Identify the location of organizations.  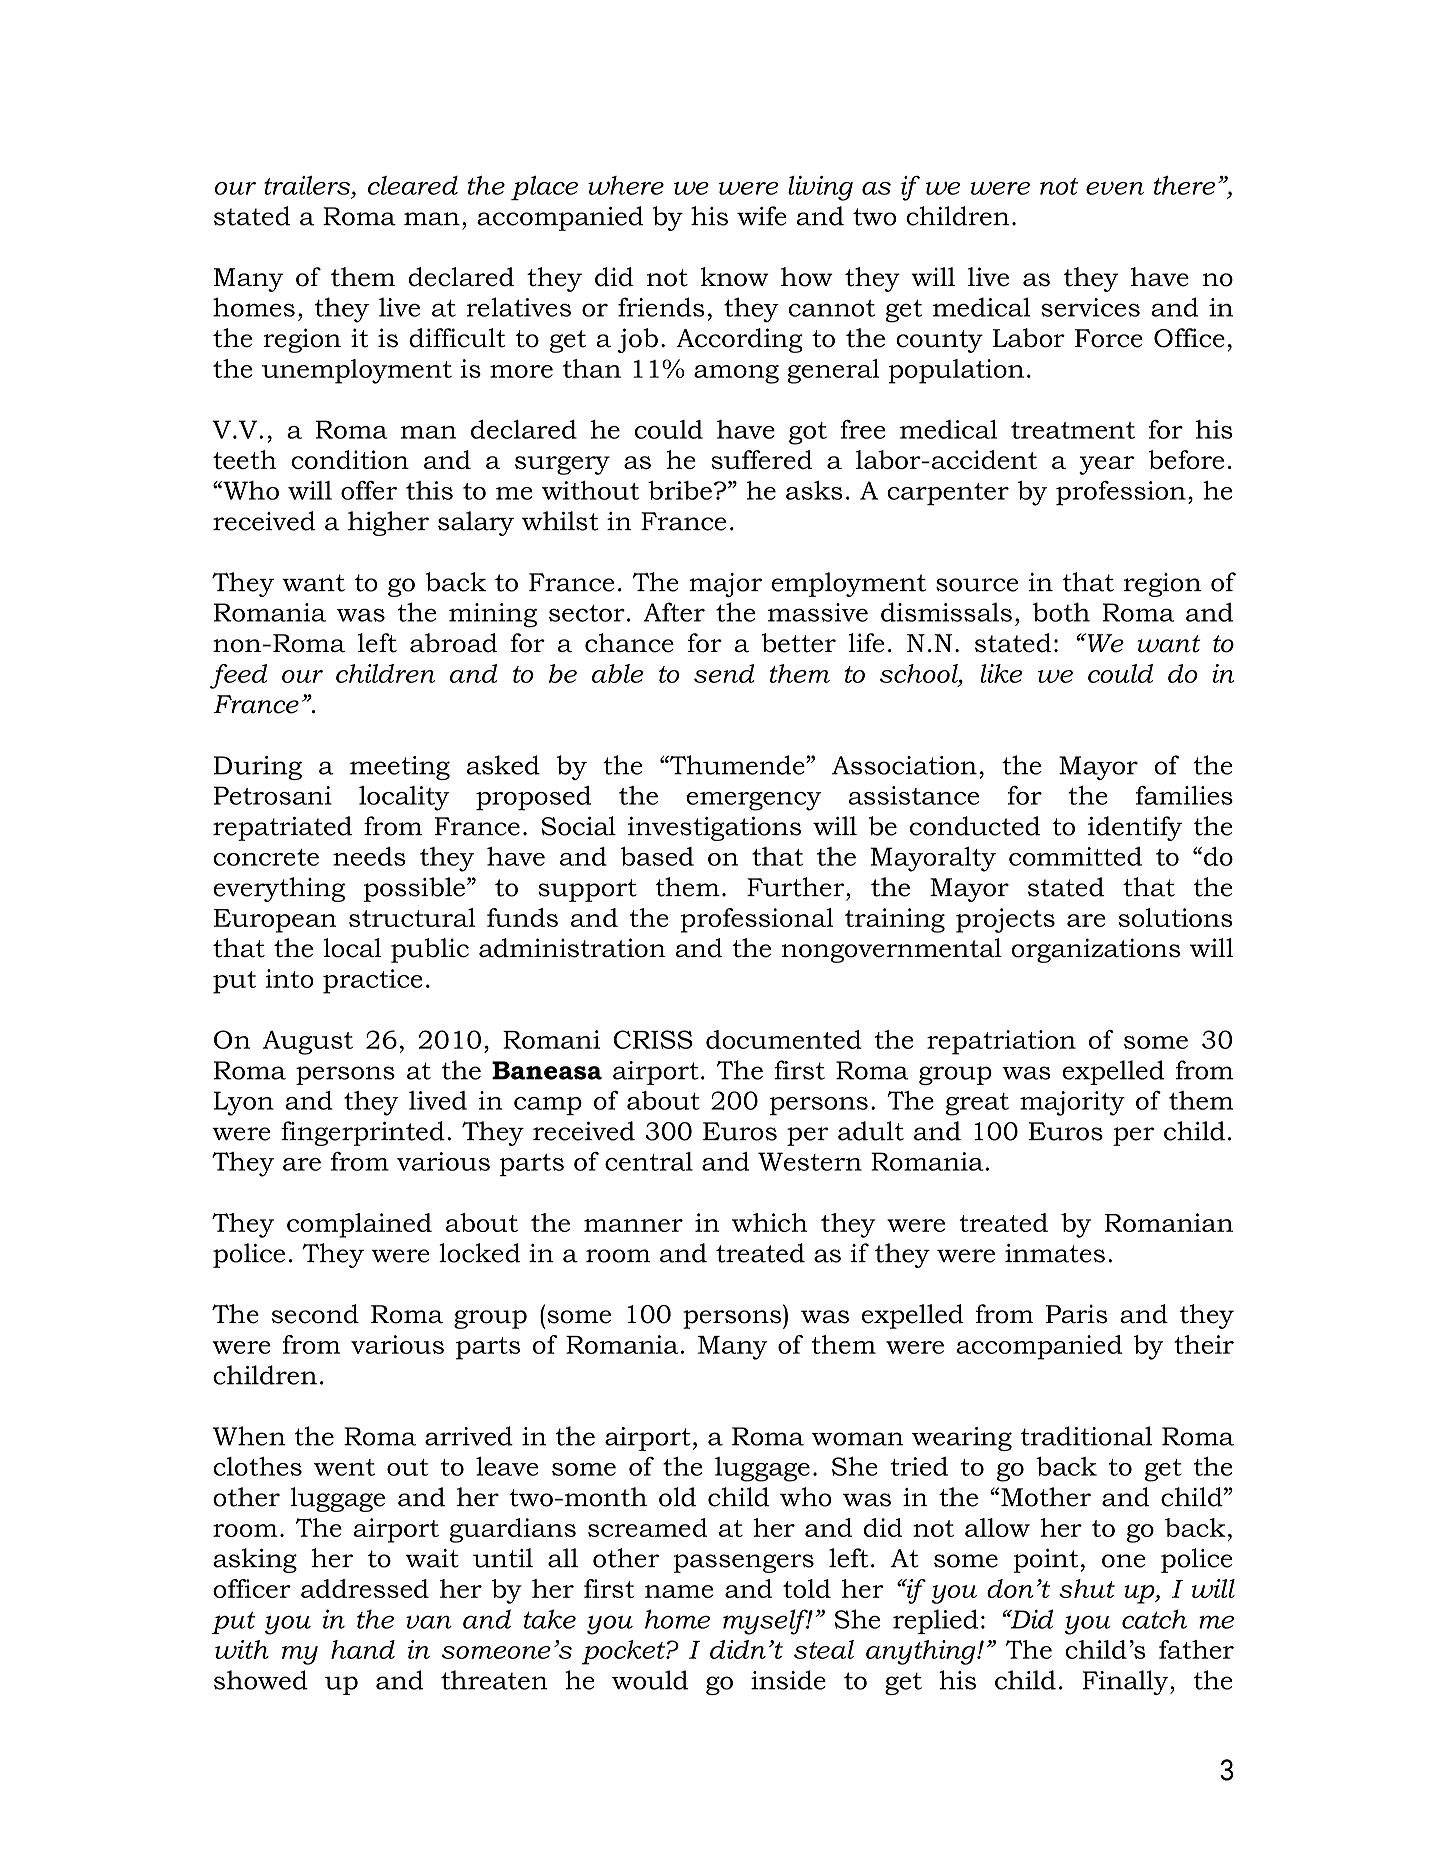
(1095, 950).
